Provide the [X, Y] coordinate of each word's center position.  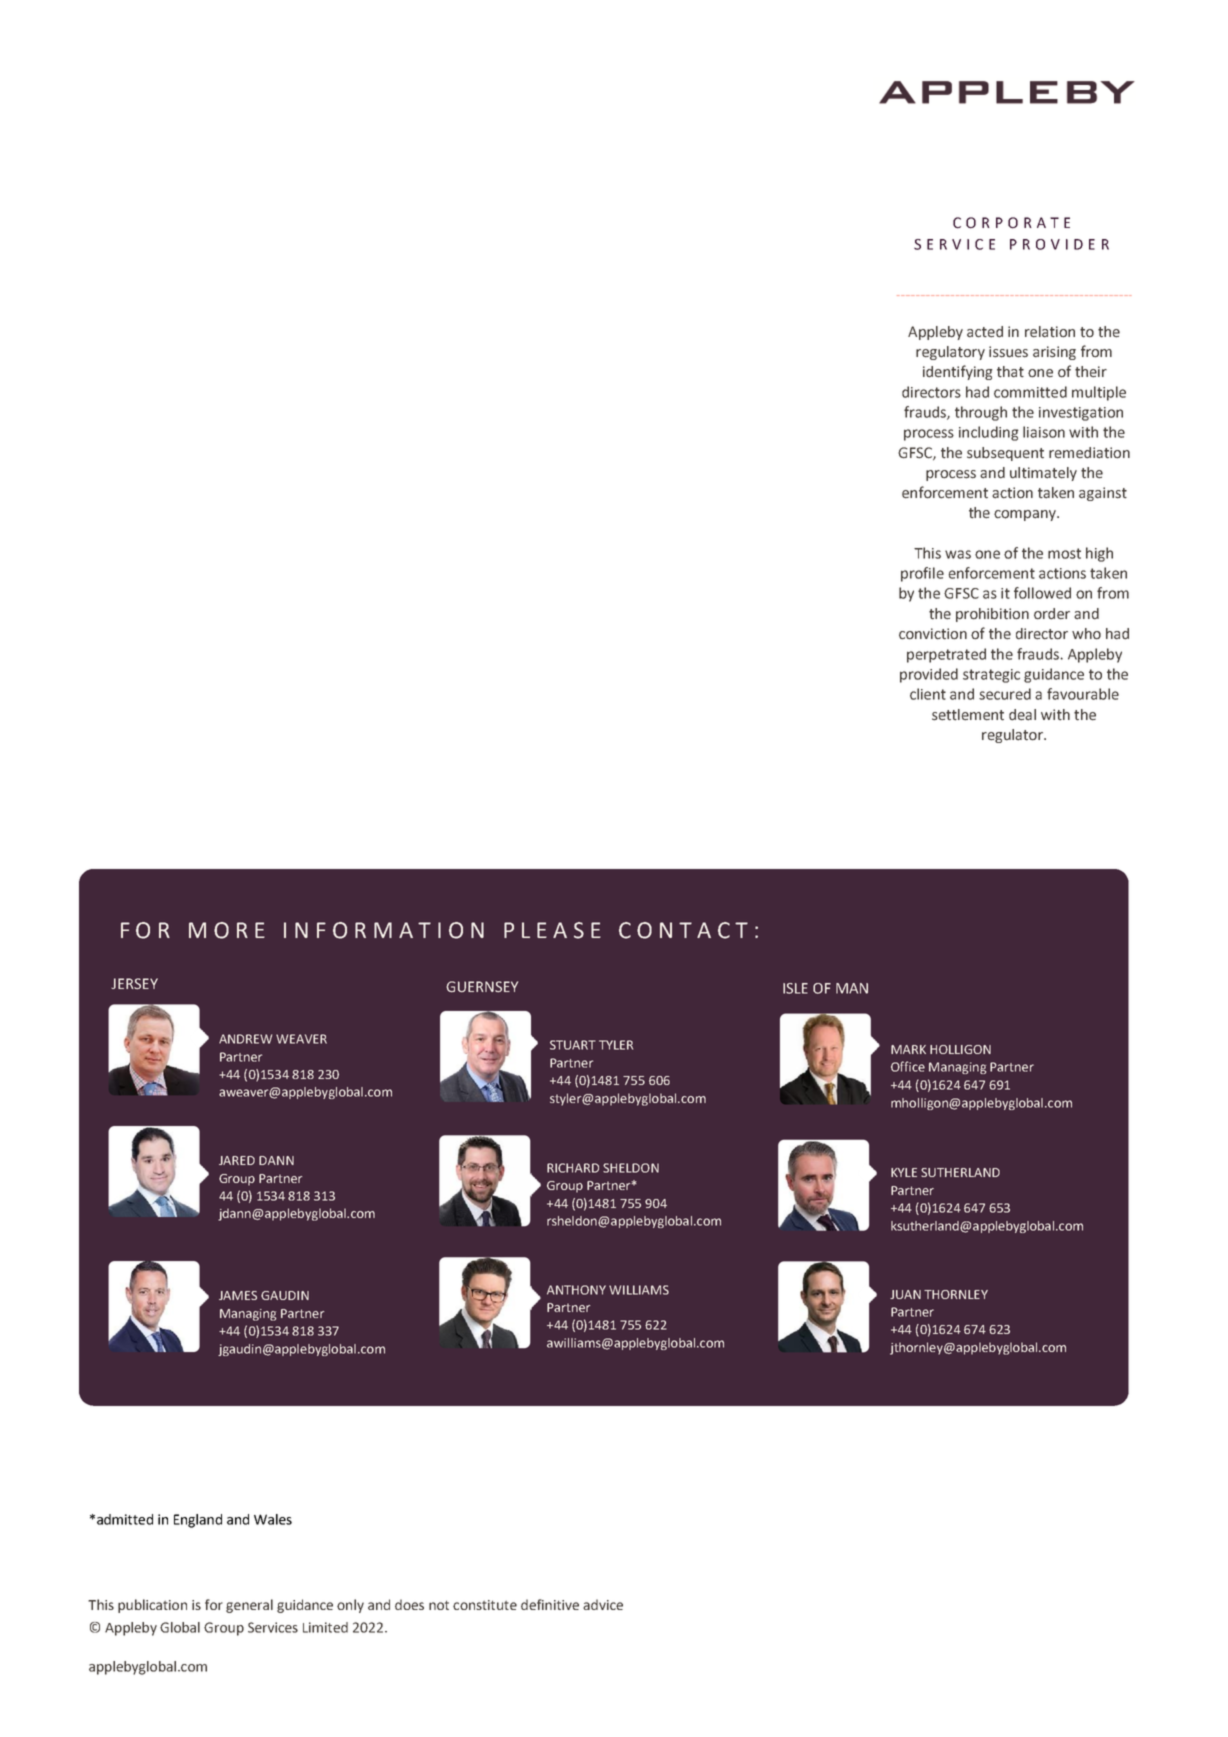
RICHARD [573, 1168]
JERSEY [134, 984]
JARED [237, 1160]
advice [603, 1604]
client [928, 694]
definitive [550, 1604]
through [981, 413]
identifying [958, 372]
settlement [968, 715]
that [1010, 372]
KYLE [904, 1172]
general [249, 1606]
